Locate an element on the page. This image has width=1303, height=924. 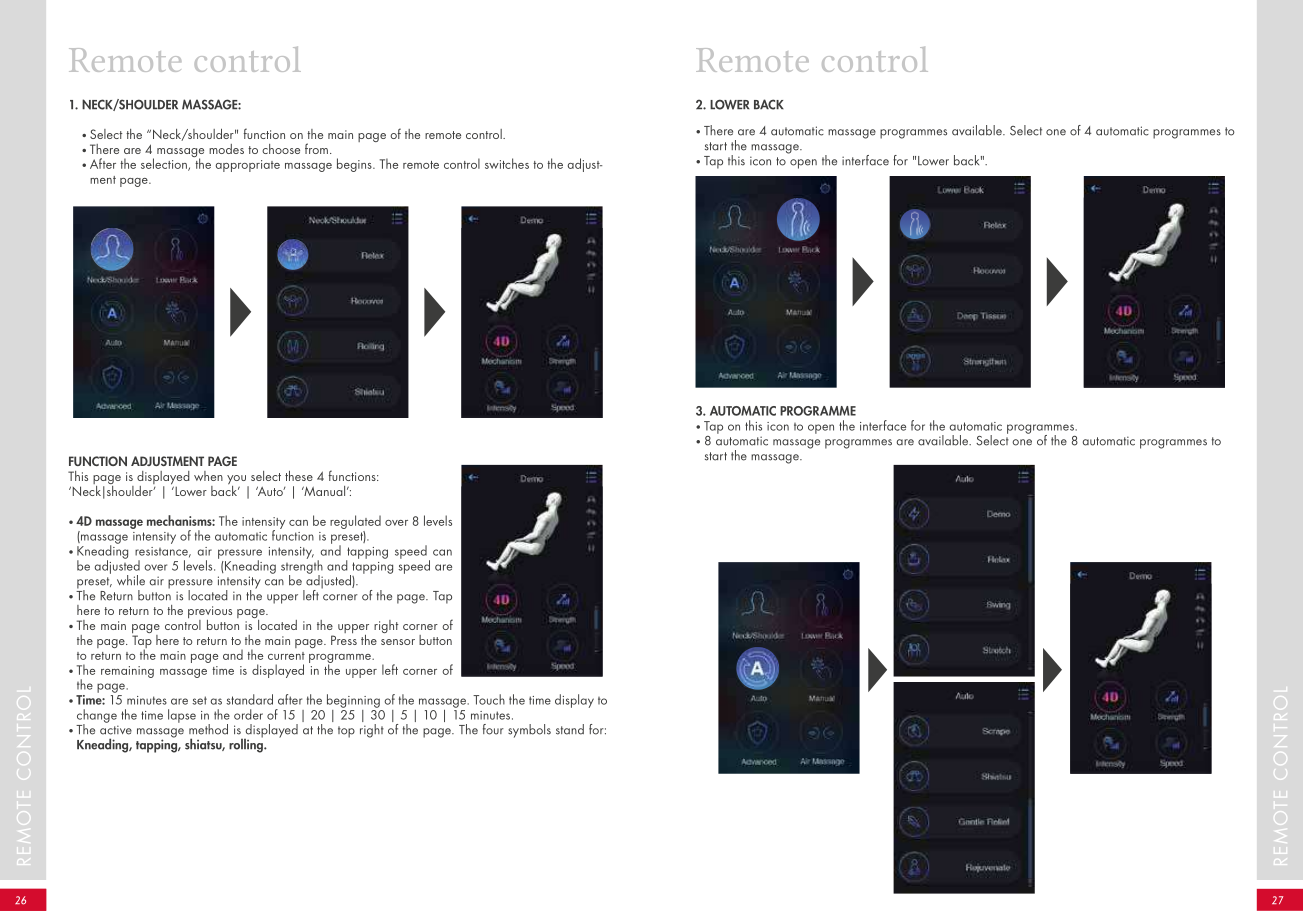
active is located at coordinates (116, 730).
